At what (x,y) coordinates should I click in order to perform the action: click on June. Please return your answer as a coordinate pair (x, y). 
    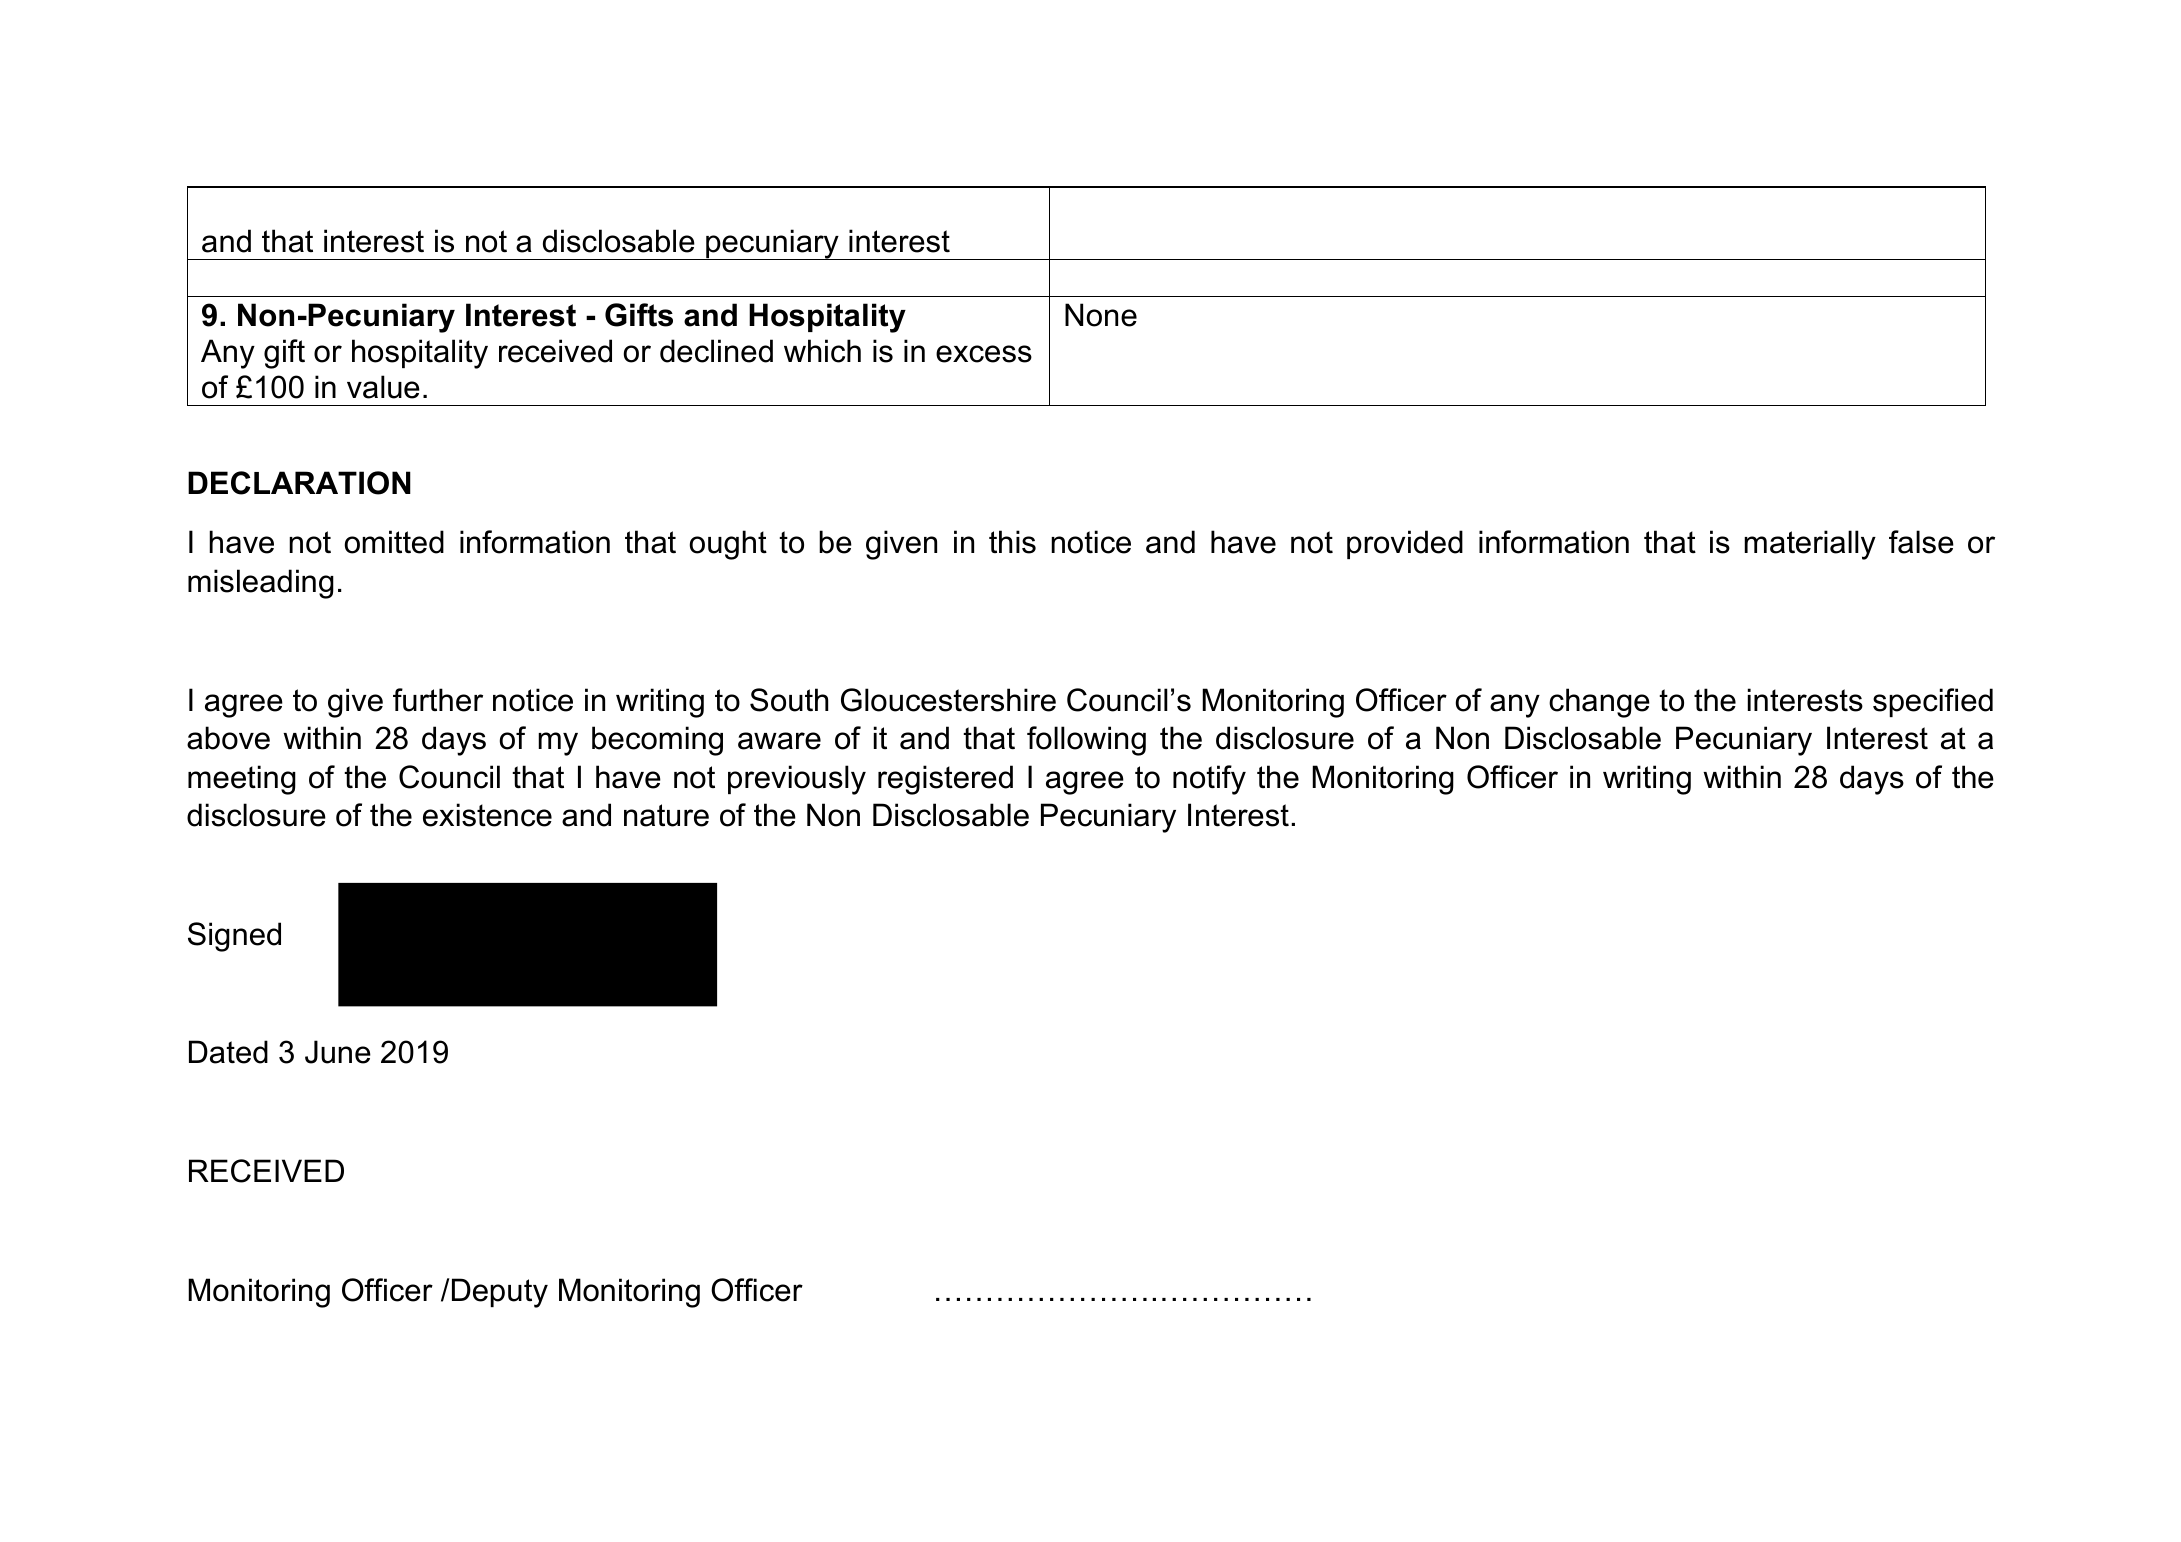
    Looking at the image, I should click on (338, 1052).
